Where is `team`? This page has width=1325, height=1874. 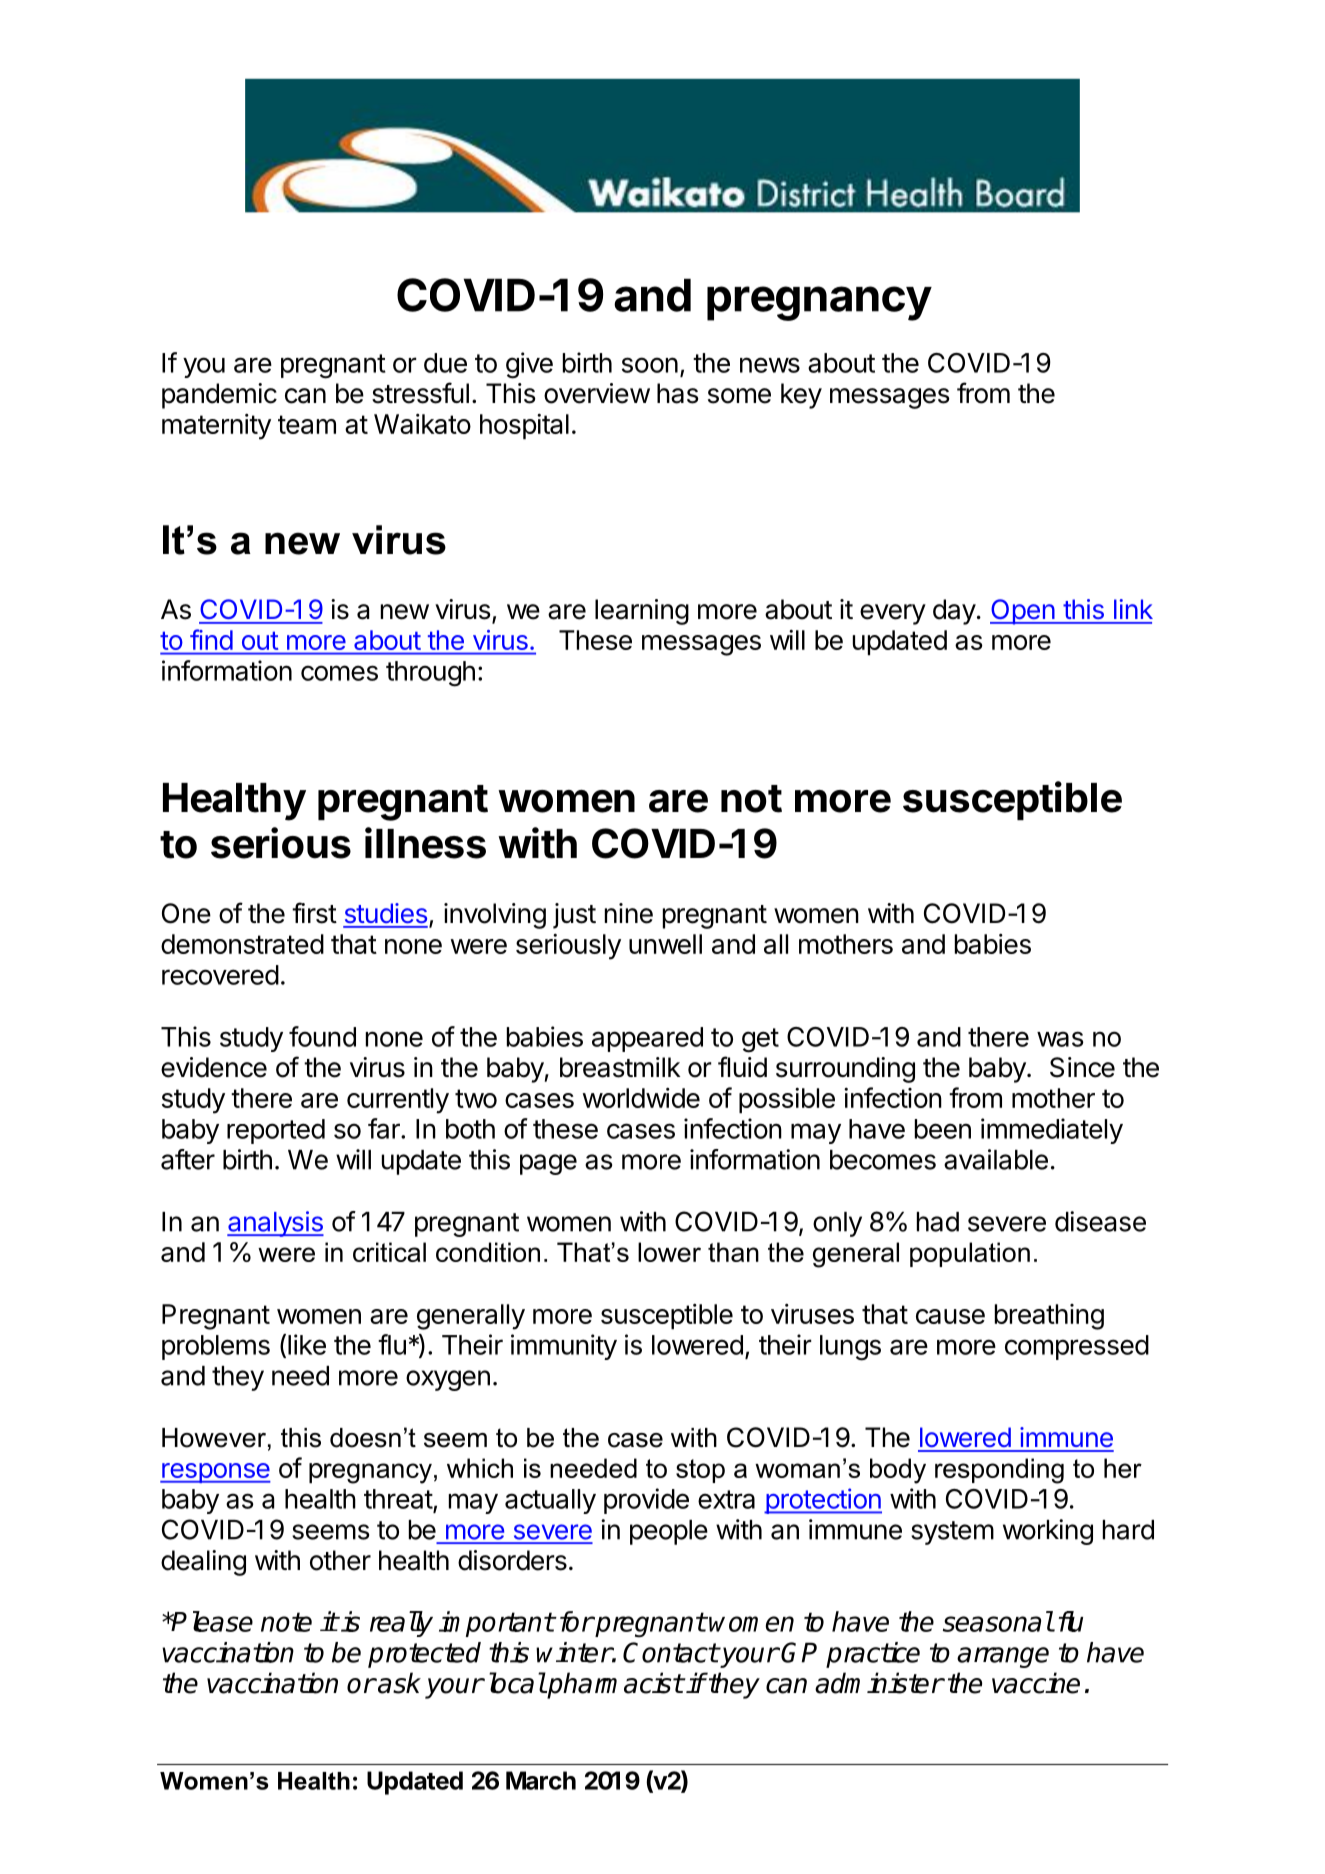 team is located at coordinates (307, 424).
